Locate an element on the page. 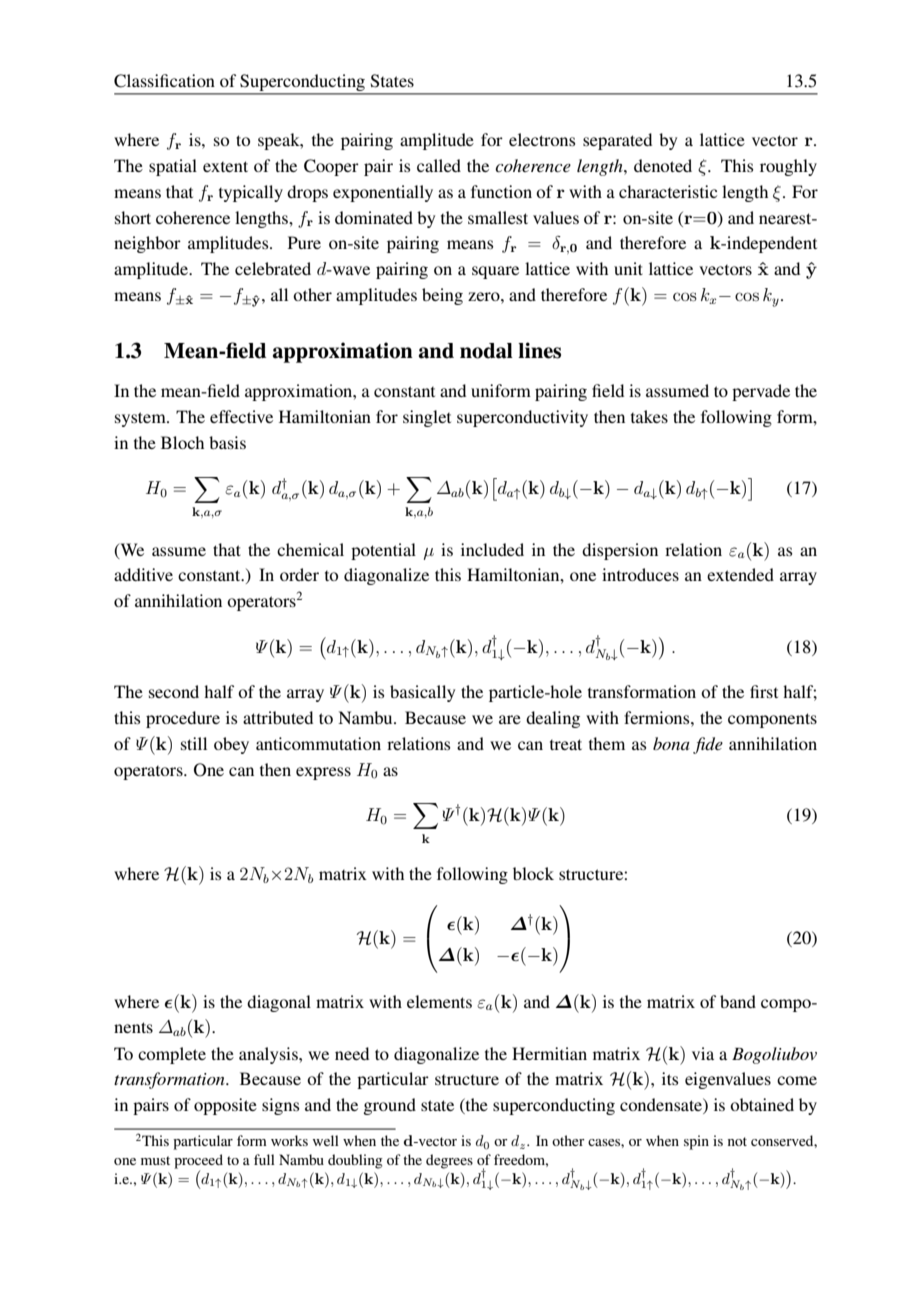  Classification is located at coordinates (164, 81).
